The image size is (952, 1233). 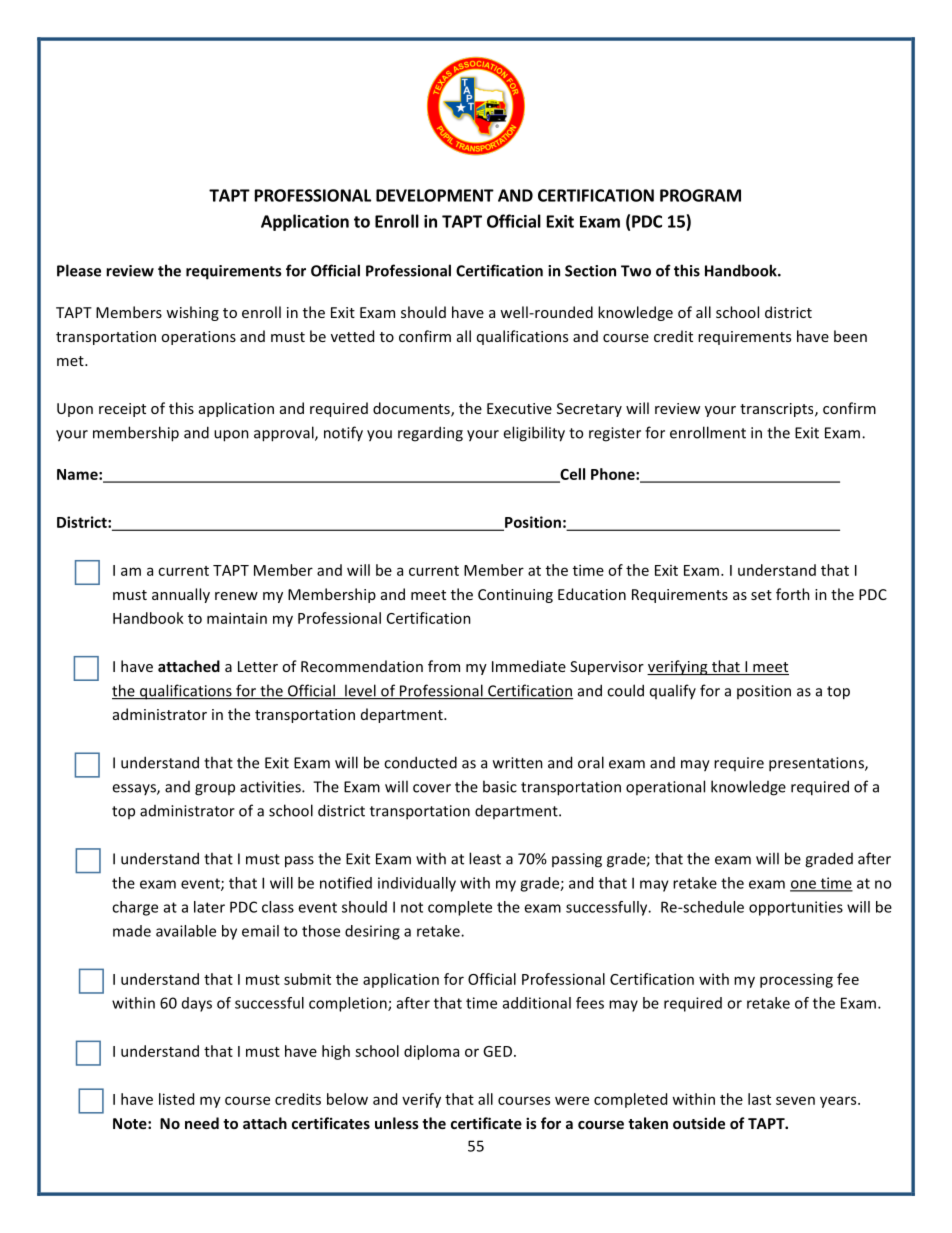 What do you see at coordinates (759, 1099) in the screenshot?
I see `last` at bounding box center [759, 1099].
